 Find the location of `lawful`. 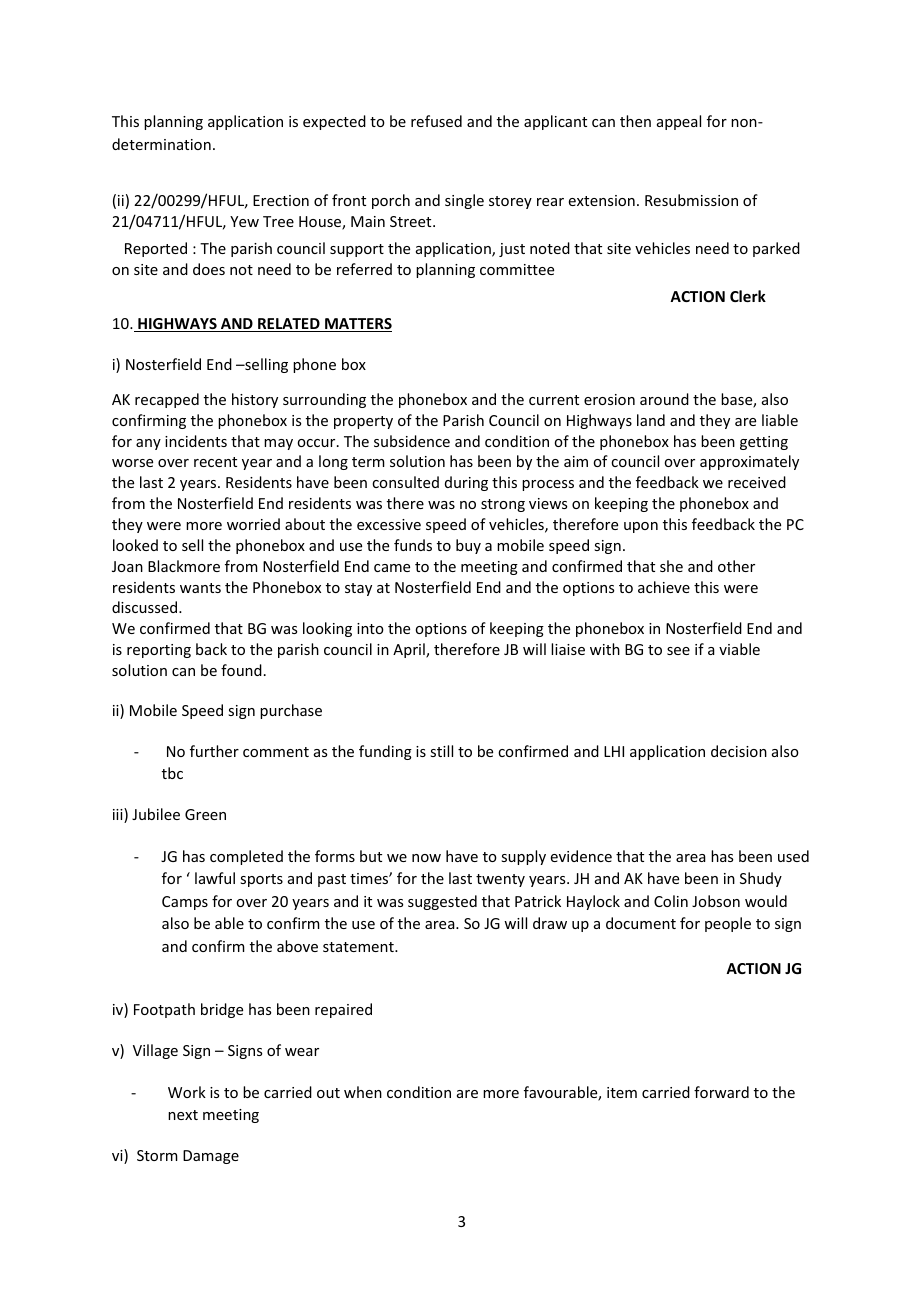

lawful is located at coordinates (215, 878).
